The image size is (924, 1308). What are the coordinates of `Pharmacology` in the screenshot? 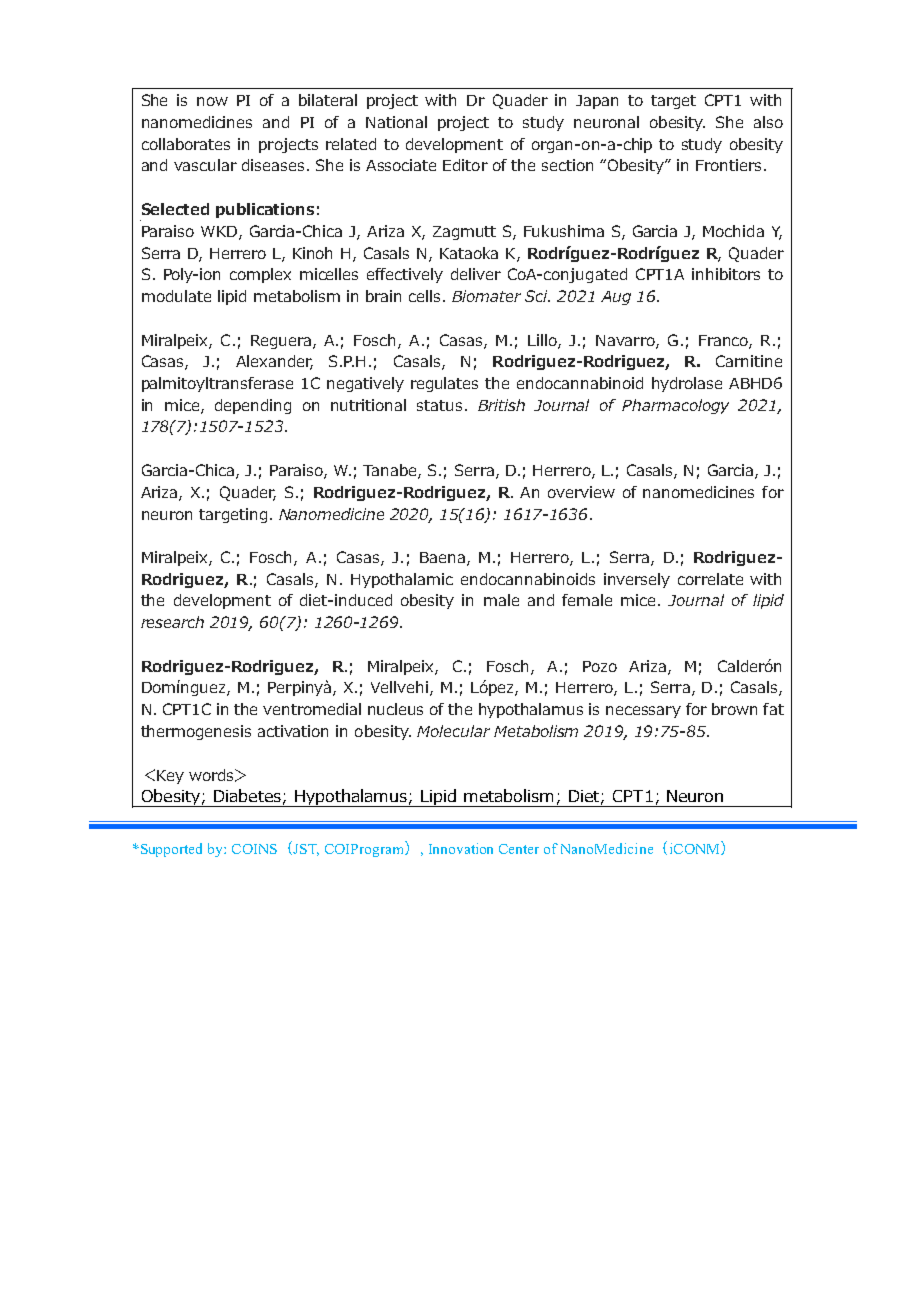 It's located at (675, 406).
